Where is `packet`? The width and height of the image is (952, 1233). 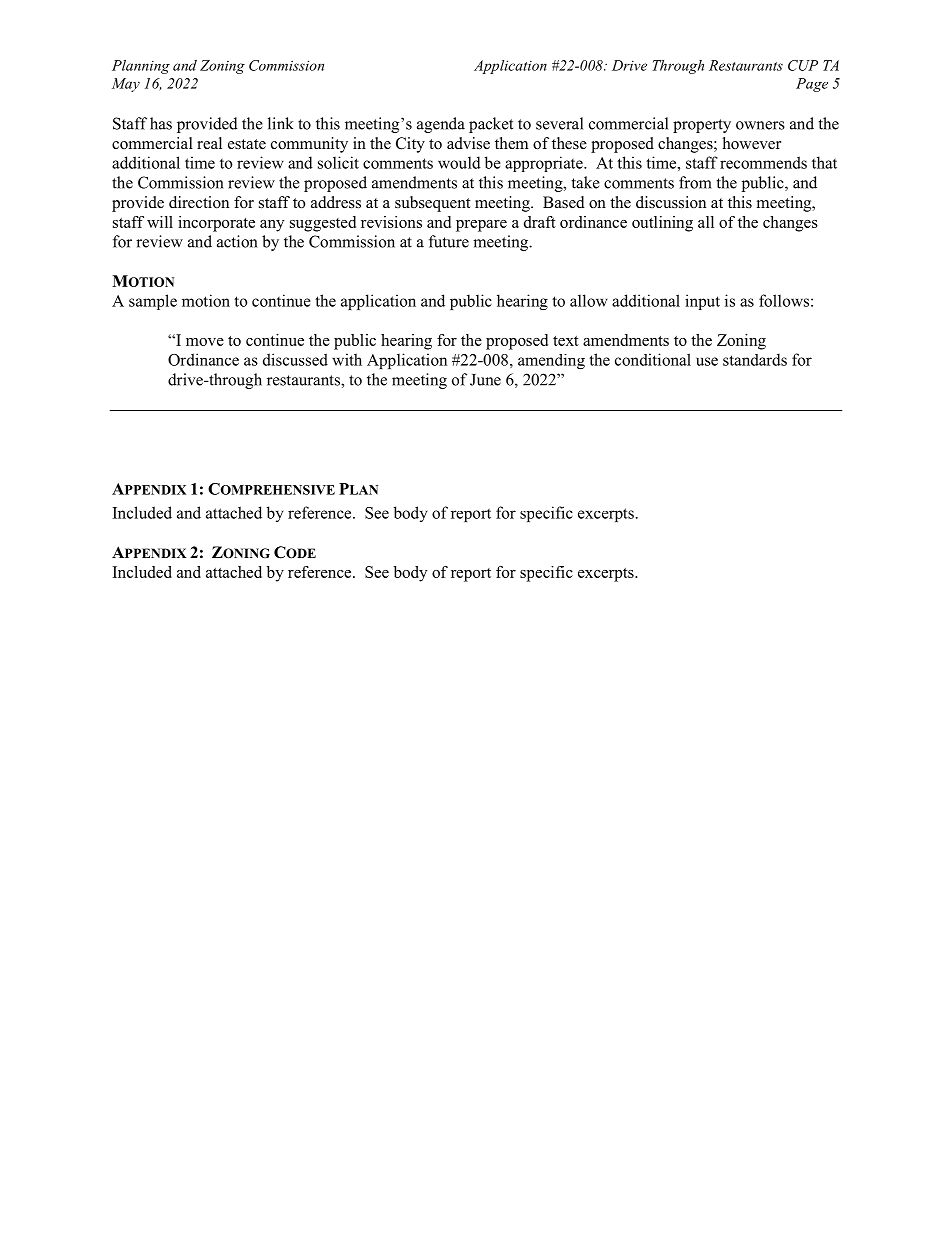
packet is located at coordinates (491, 125).
